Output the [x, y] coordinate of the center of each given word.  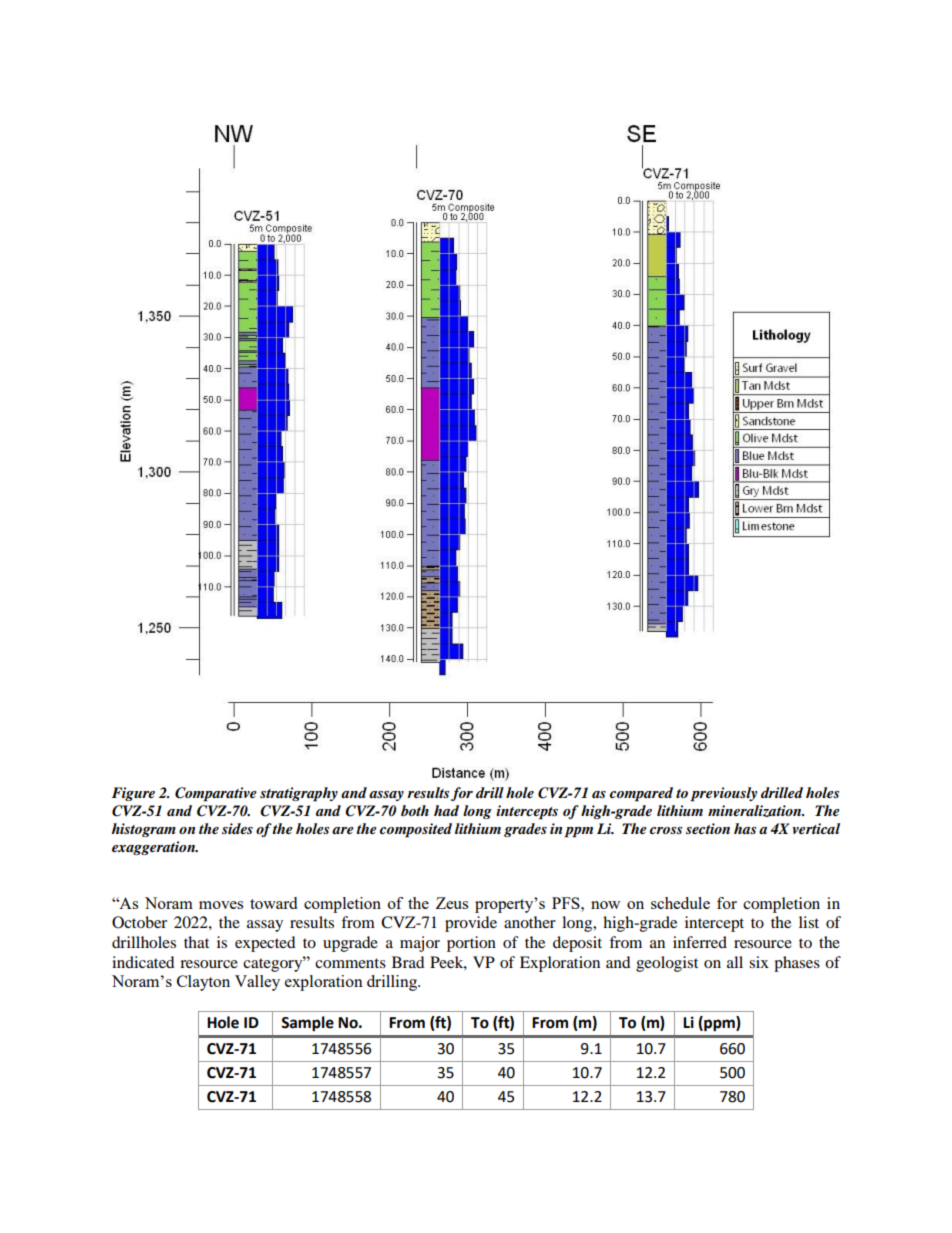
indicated [143, 962]
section [708, 828]
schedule [680, 903]
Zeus [452, 903]
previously [723, 794]
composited [416, 830]
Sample [307, 1024]
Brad [408, 962]
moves [221, 905]
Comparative [216, 794]
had [446, 810]
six [759, 962]
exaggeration [154, 848]
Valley [257, 983]
